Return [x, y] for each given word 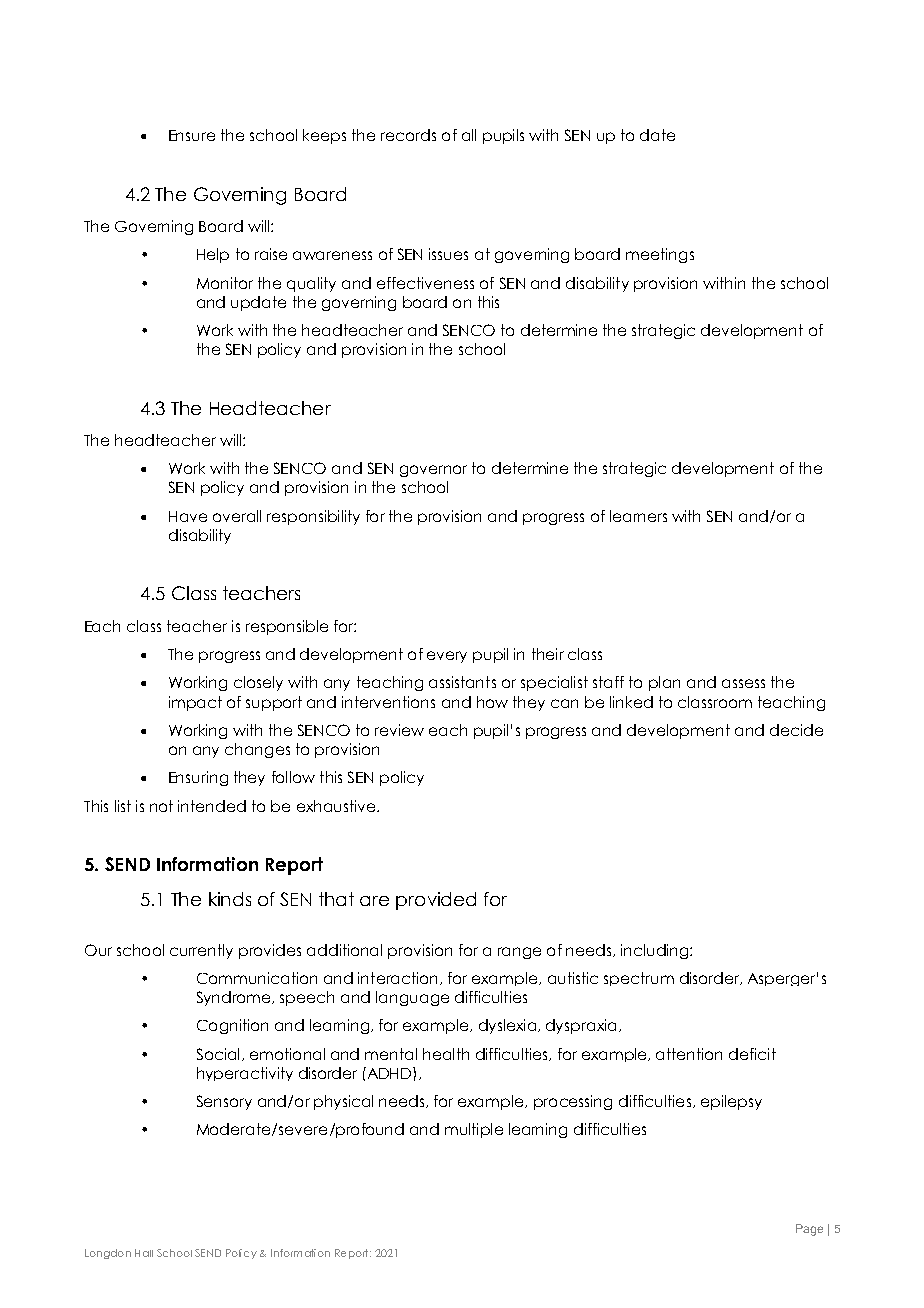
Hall [144, 1253]
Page [809, 1230]
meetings [660, 255]
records [408, 135]
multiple [474, 1130]
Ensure [192, 135]
